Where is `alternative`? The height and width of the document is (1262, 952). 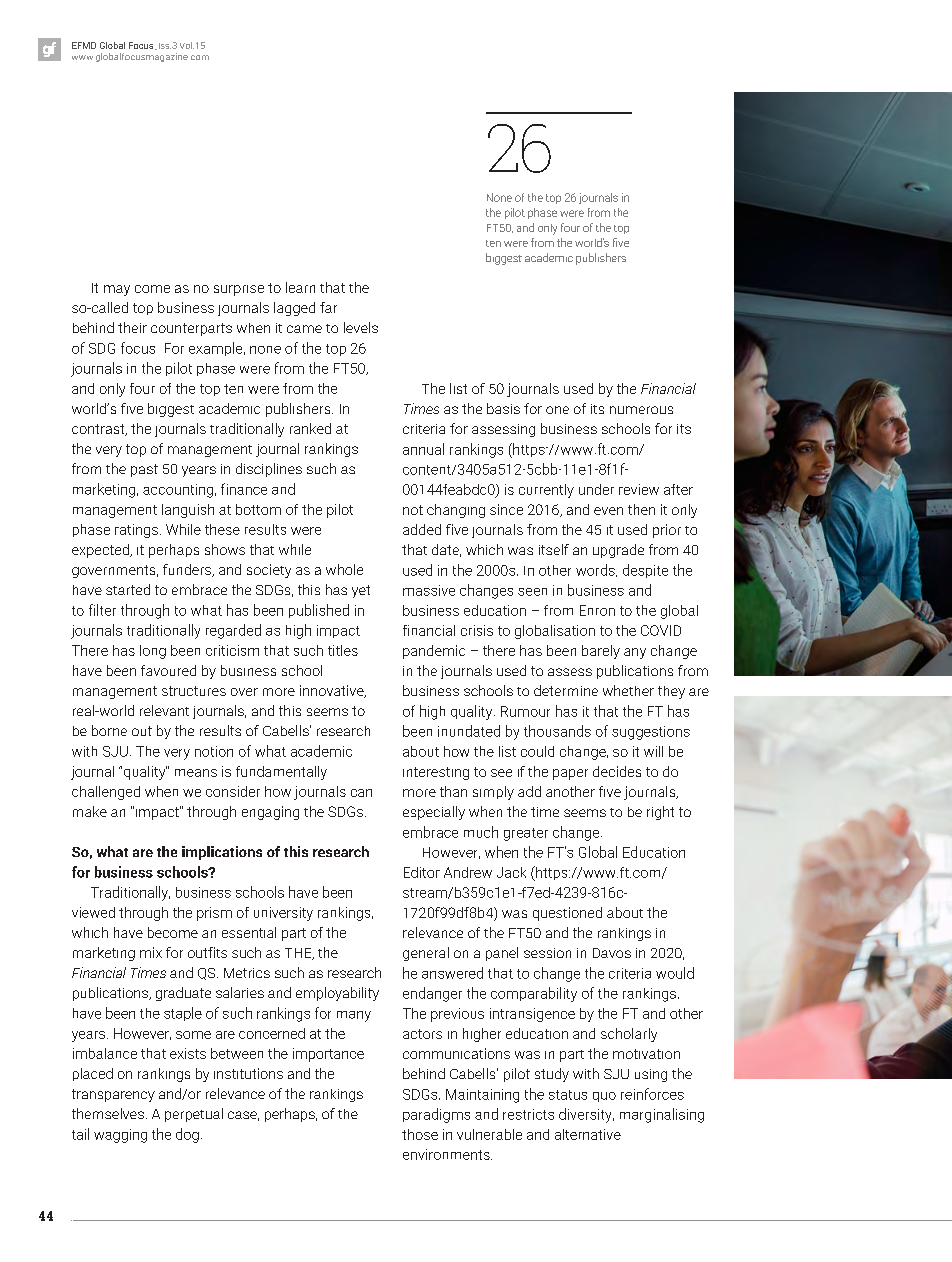
alternative is located at coordinates (588, 1134).
